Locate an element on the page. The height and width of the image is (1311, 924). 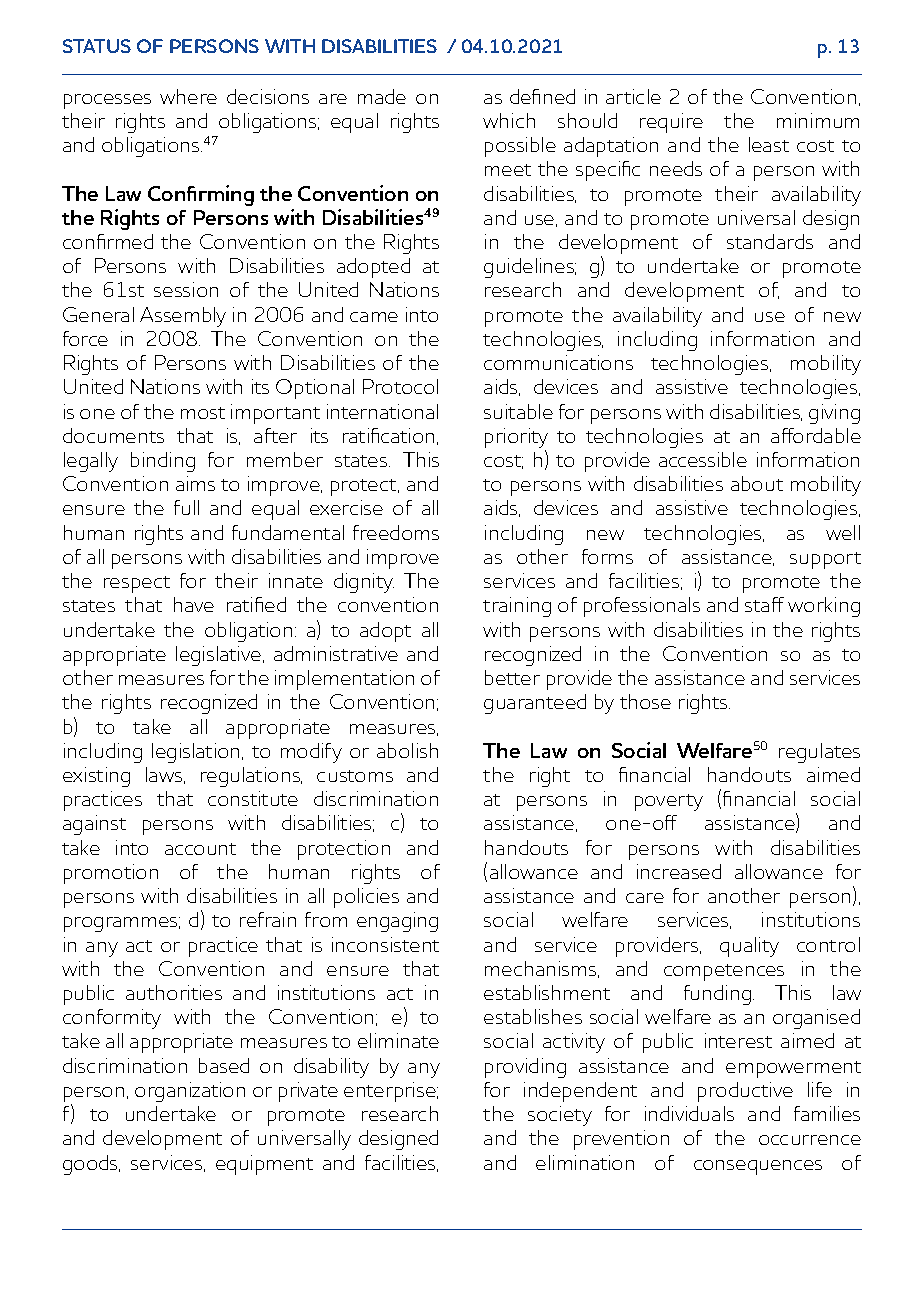
which is located at coordinates (509, 120).
